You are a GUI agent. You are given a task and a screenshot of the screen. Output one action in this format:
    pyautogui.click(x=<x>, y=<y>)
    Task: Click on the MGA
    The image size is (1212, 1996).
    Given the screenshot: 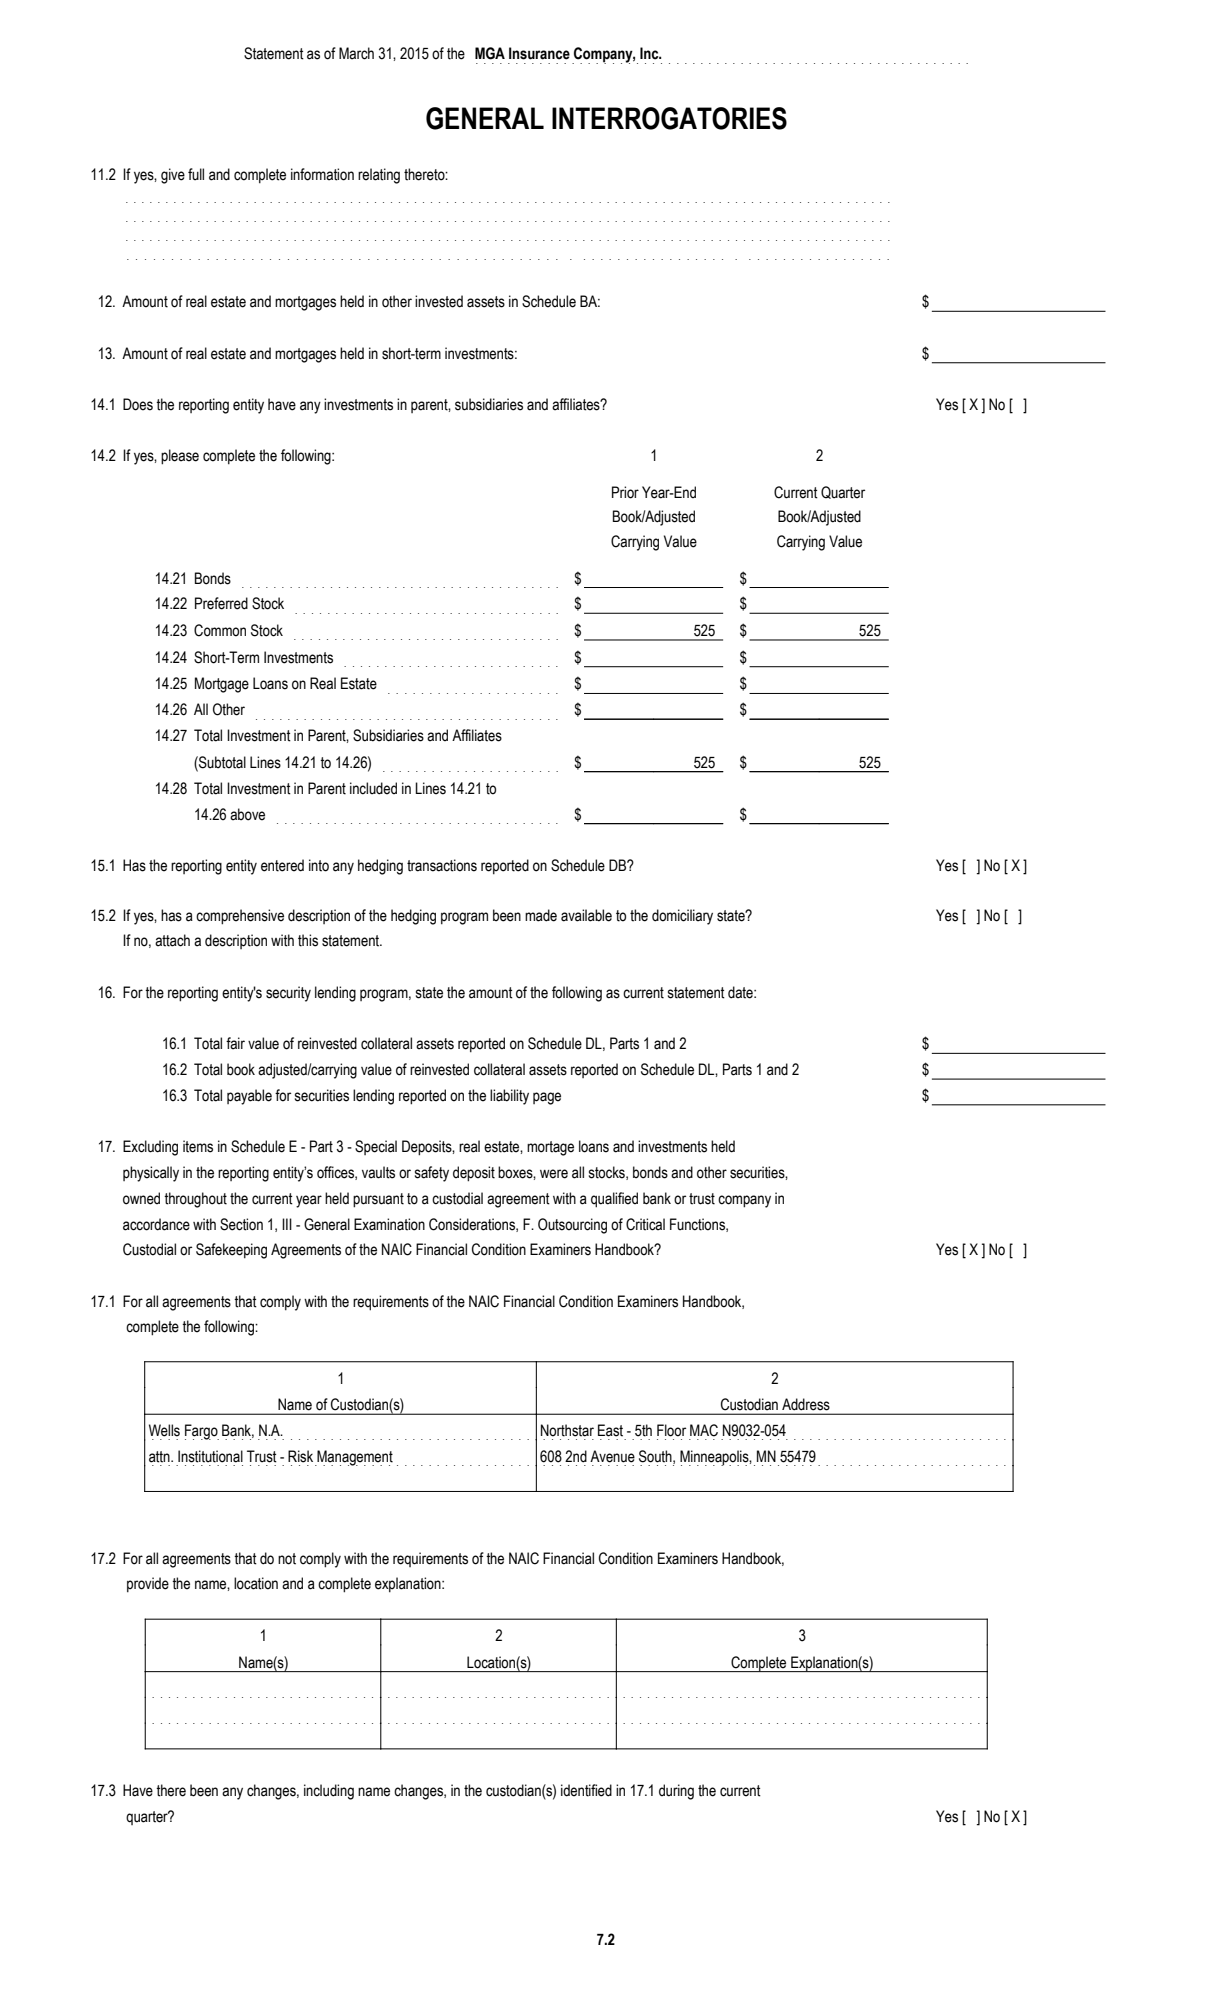 What is the action you would take?
    pyautogui.click(x=490, y=53)
